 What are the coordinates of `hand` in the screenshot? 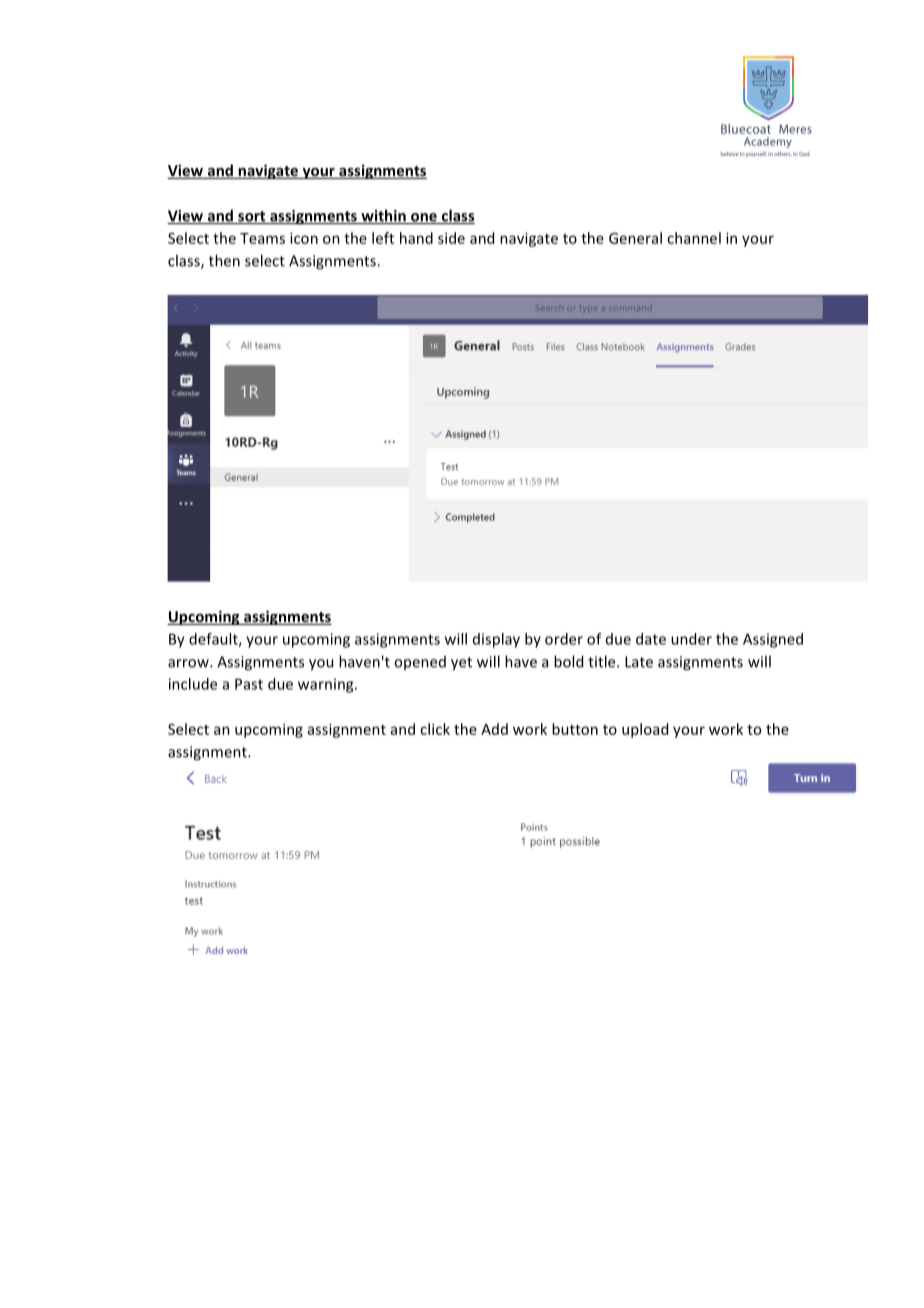 It's located at (416, 238).
